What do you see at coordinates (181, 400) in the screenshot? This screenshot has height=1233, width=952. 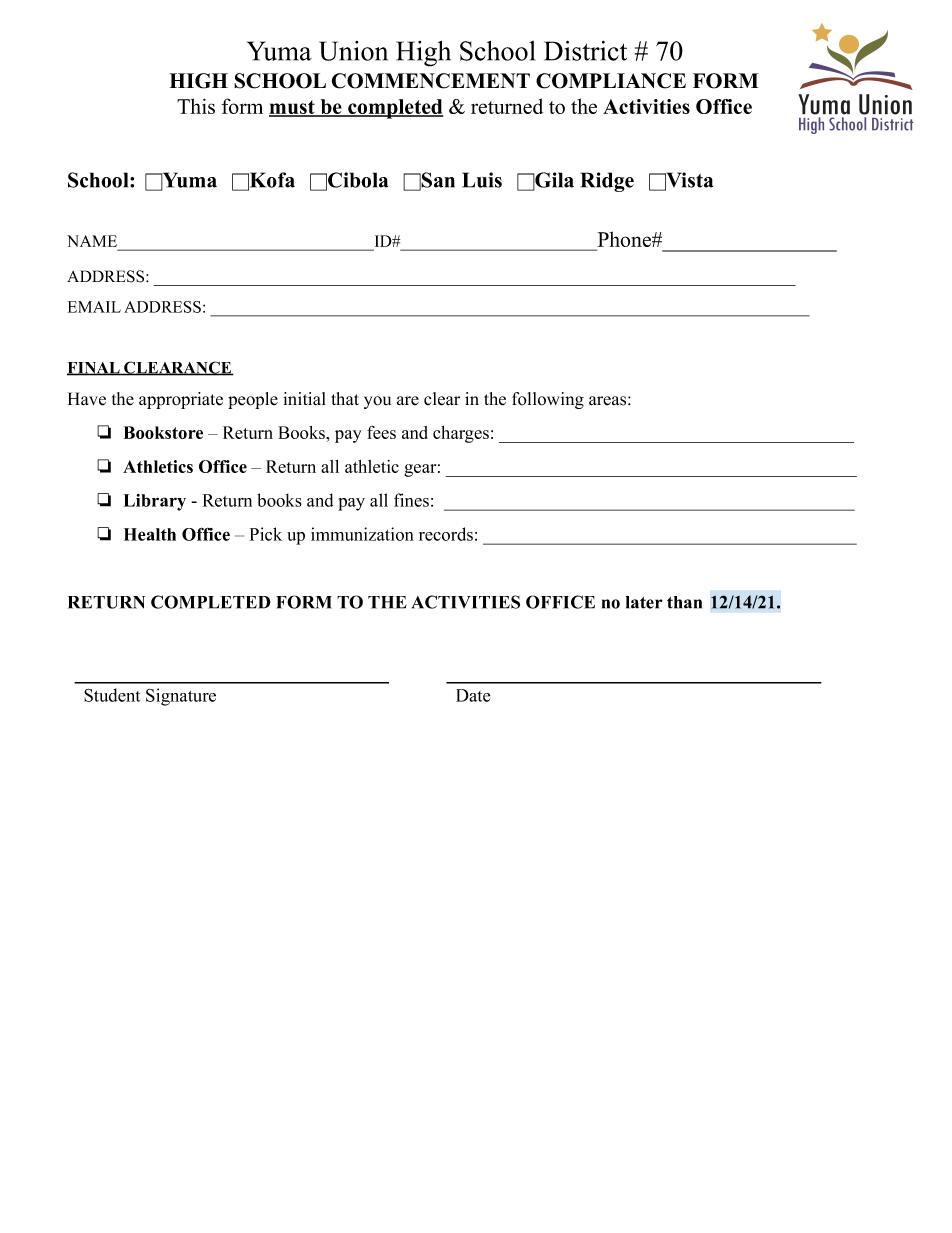 I see `appropriate` at bounding box center [181, 400].
